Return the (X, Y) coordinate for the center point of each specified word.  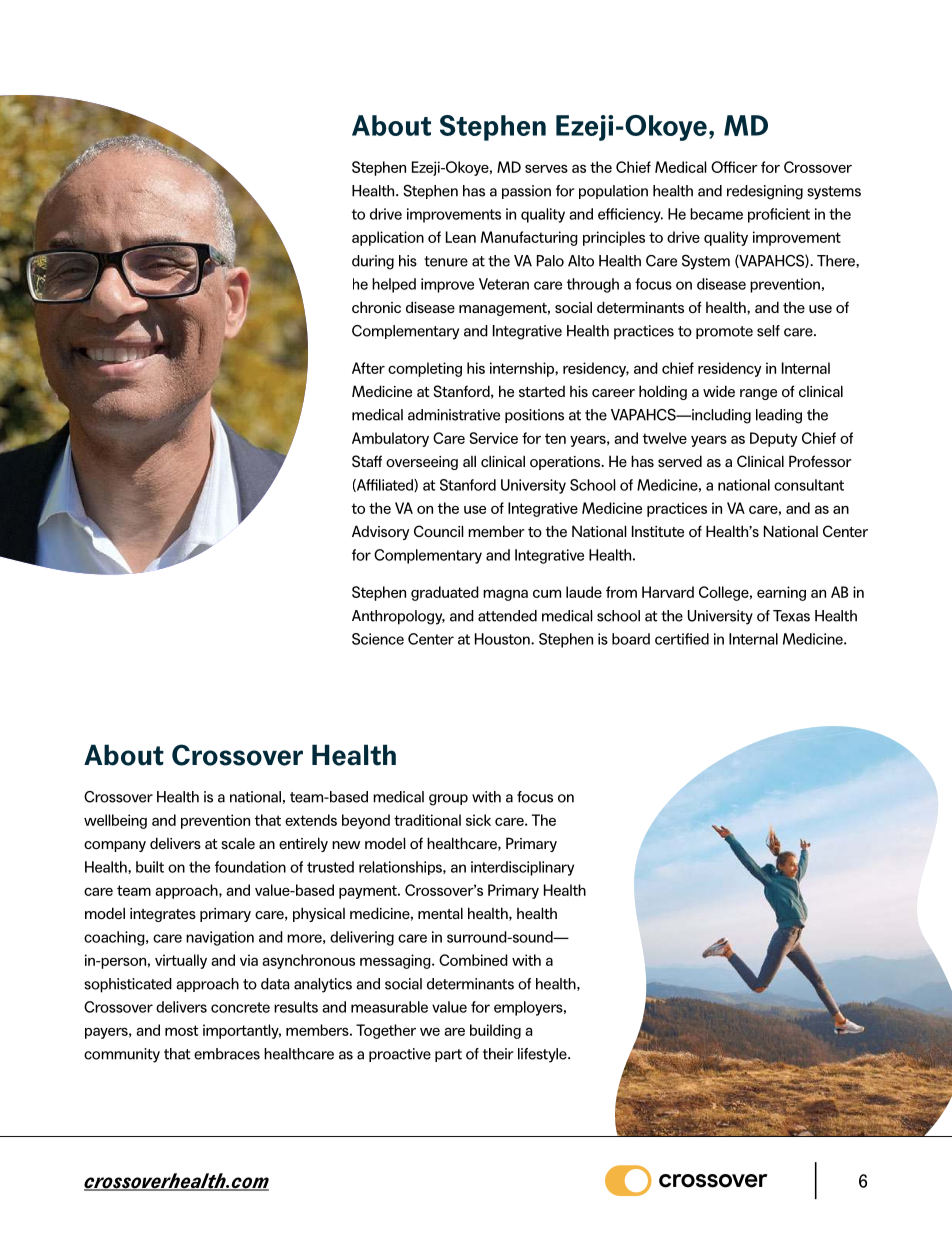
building (495, 1031)
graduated (445, 593)
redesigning (765, 192)
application (388, 238)
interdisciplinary (522, 868)
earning (781, 593)
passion (526, 192)
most (182, 1030)
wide (719, 391)
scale (238, 843)
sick (478, 820)
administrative (454, 415)
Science (378, 639)
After (368, 368)
